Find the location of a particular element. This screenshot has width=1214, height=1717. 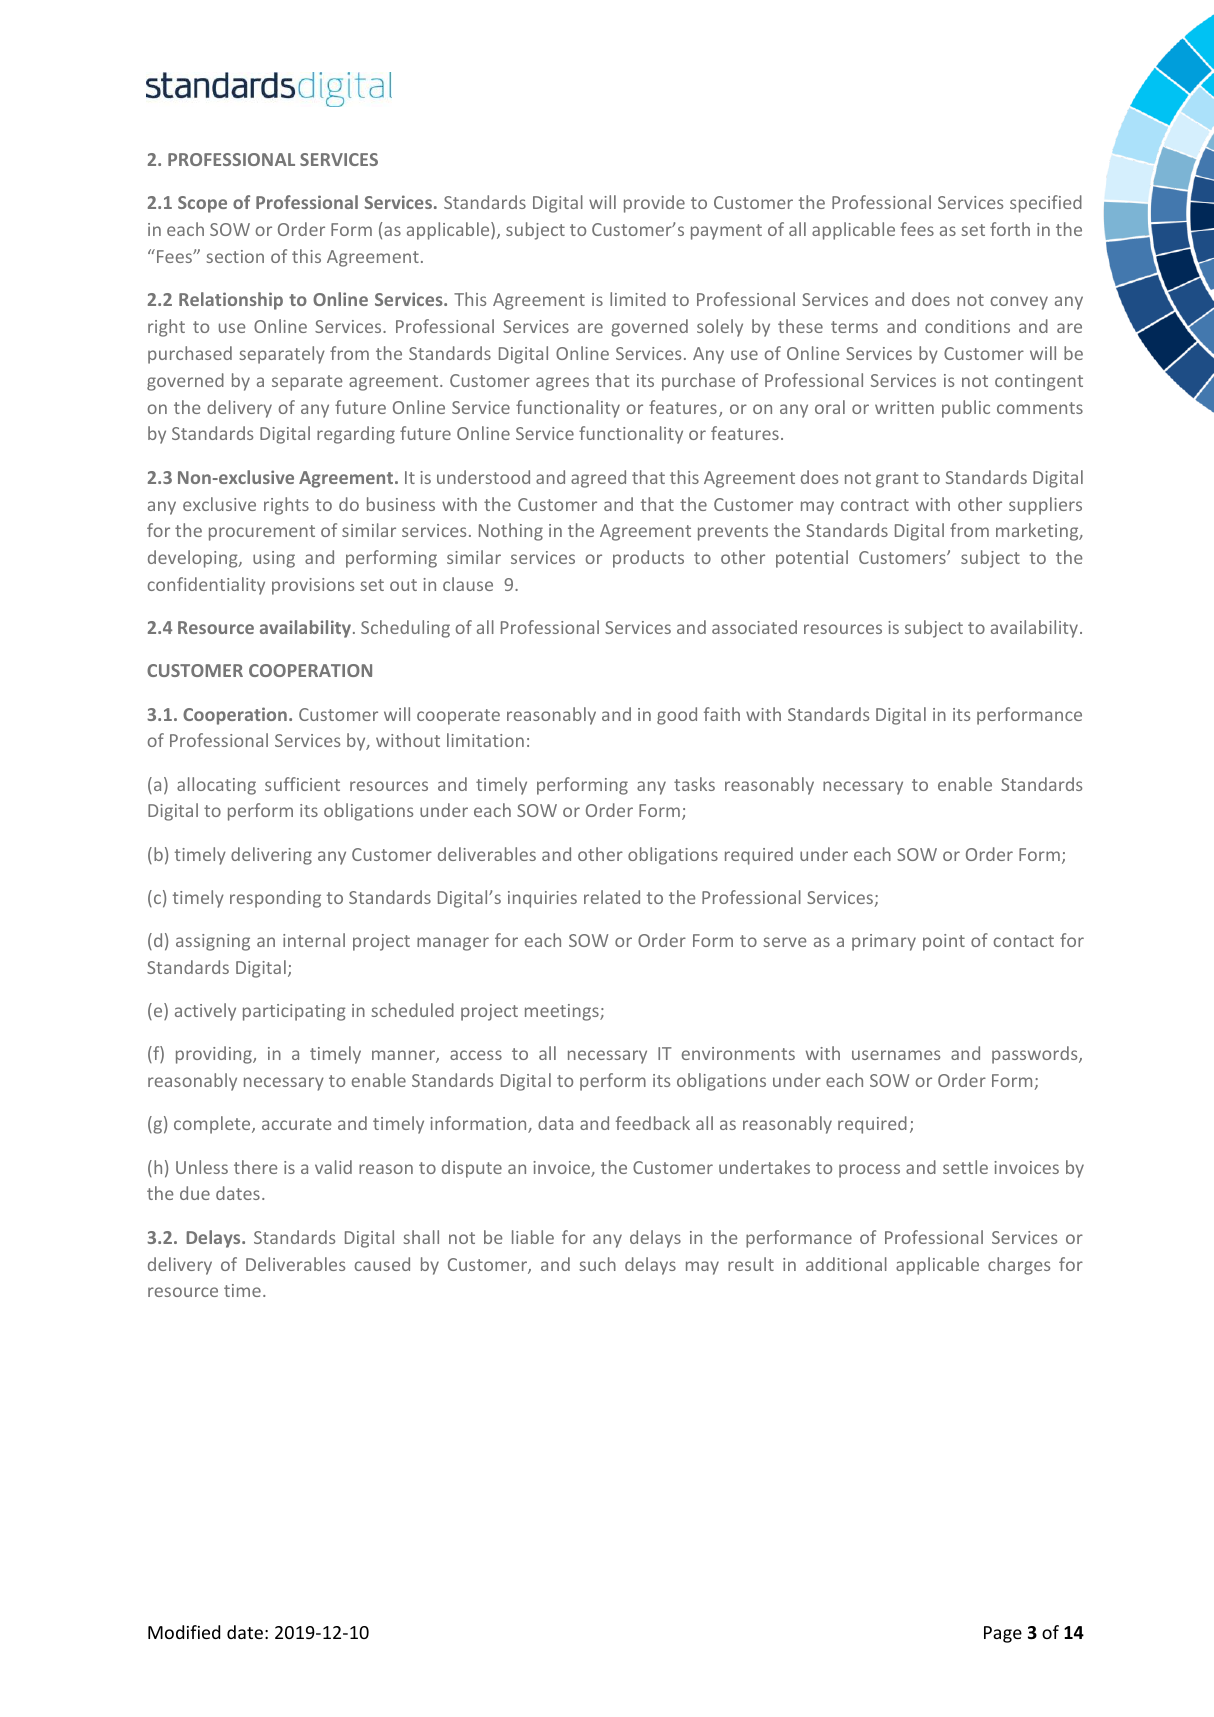

Modified is located at coordinates (184, 1632).
